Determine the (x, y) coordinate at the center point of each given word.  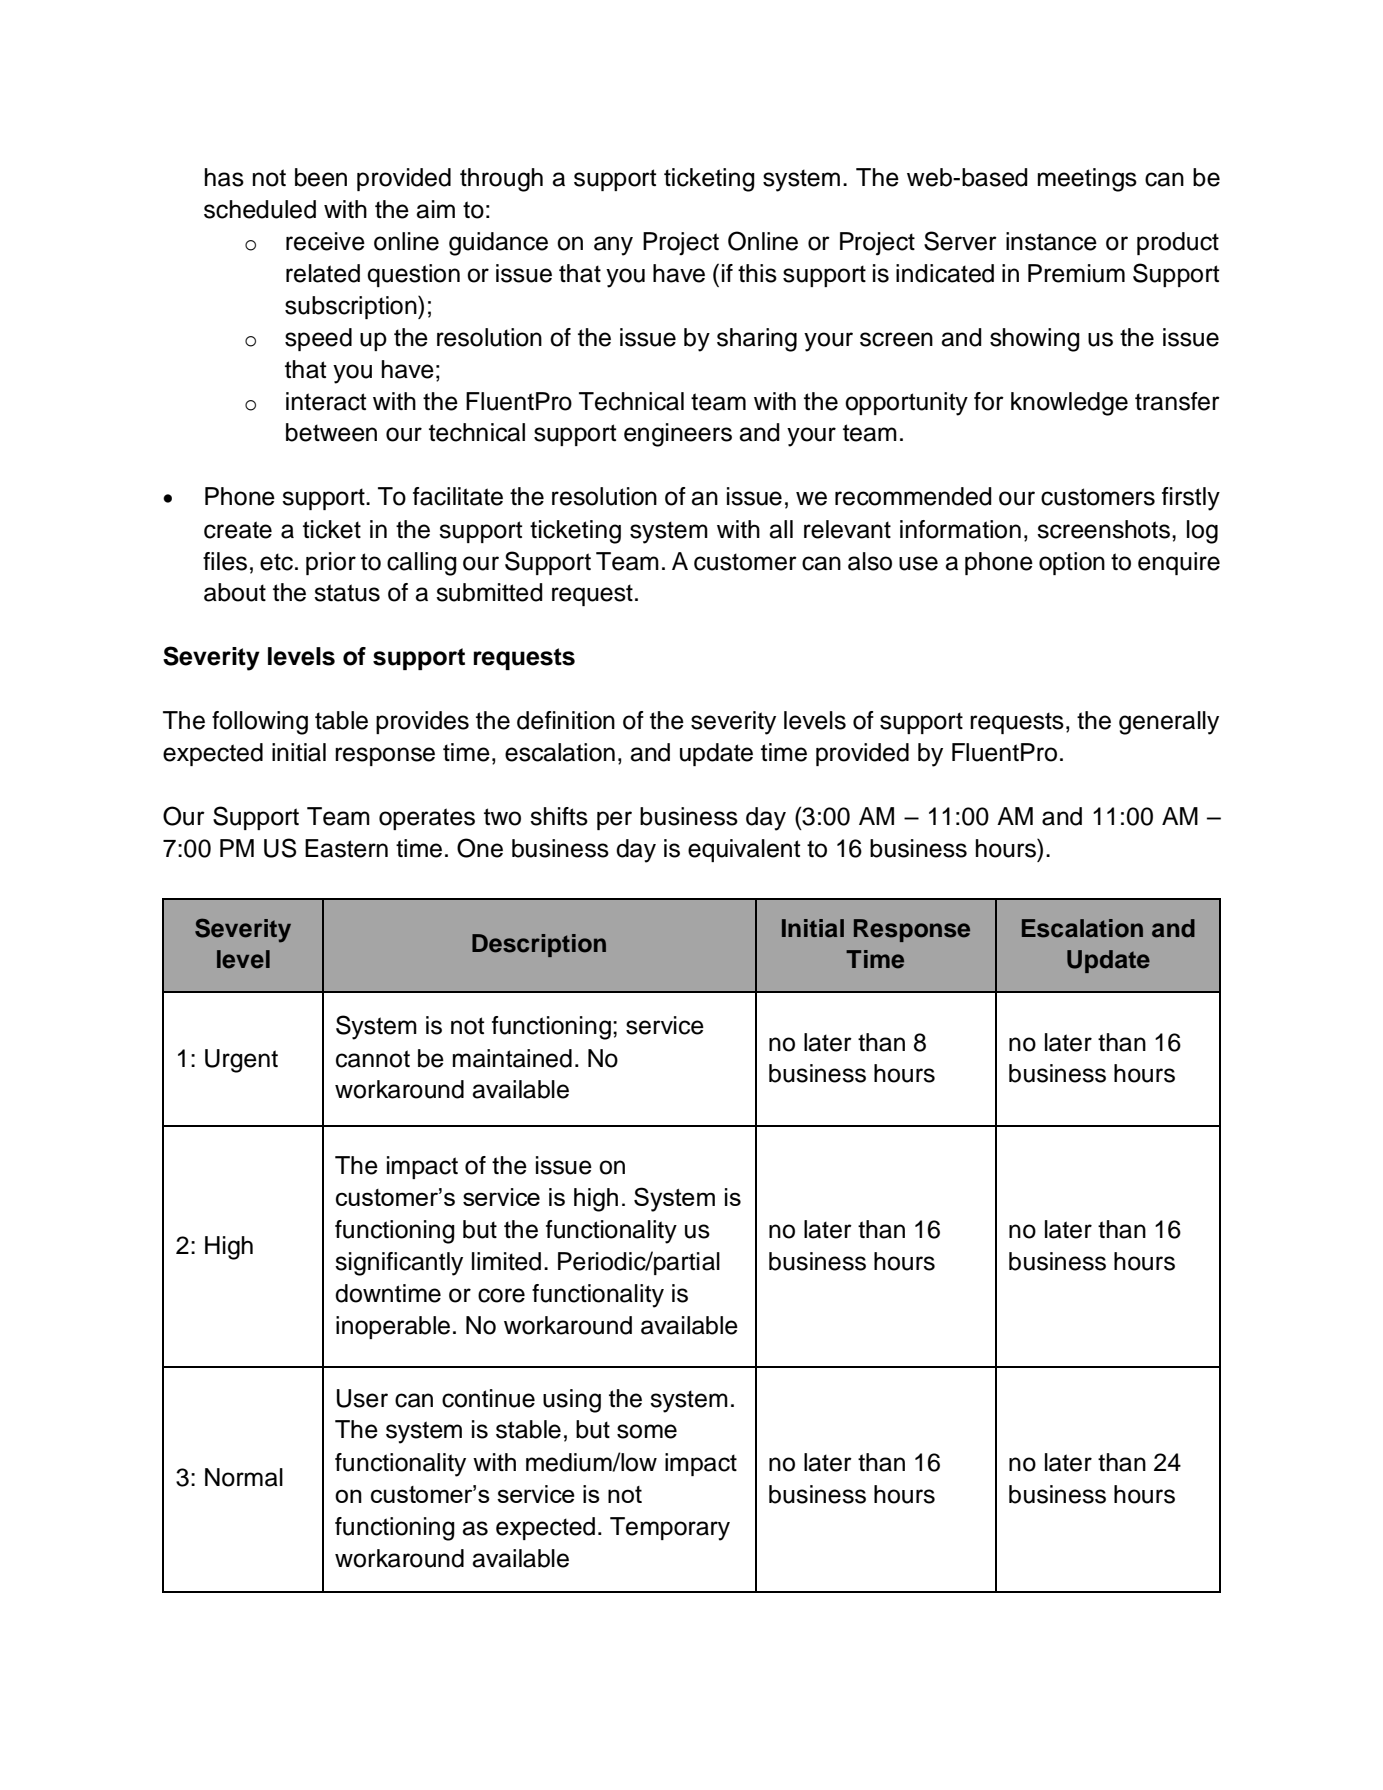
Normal (244, 1477)
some (647, 1431)
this (757, 273)
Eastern (346, 848)
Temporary (670, 1529)
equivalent (744, 850)
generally (1169, 723)
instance (1051, 241)
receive (325, 241)
